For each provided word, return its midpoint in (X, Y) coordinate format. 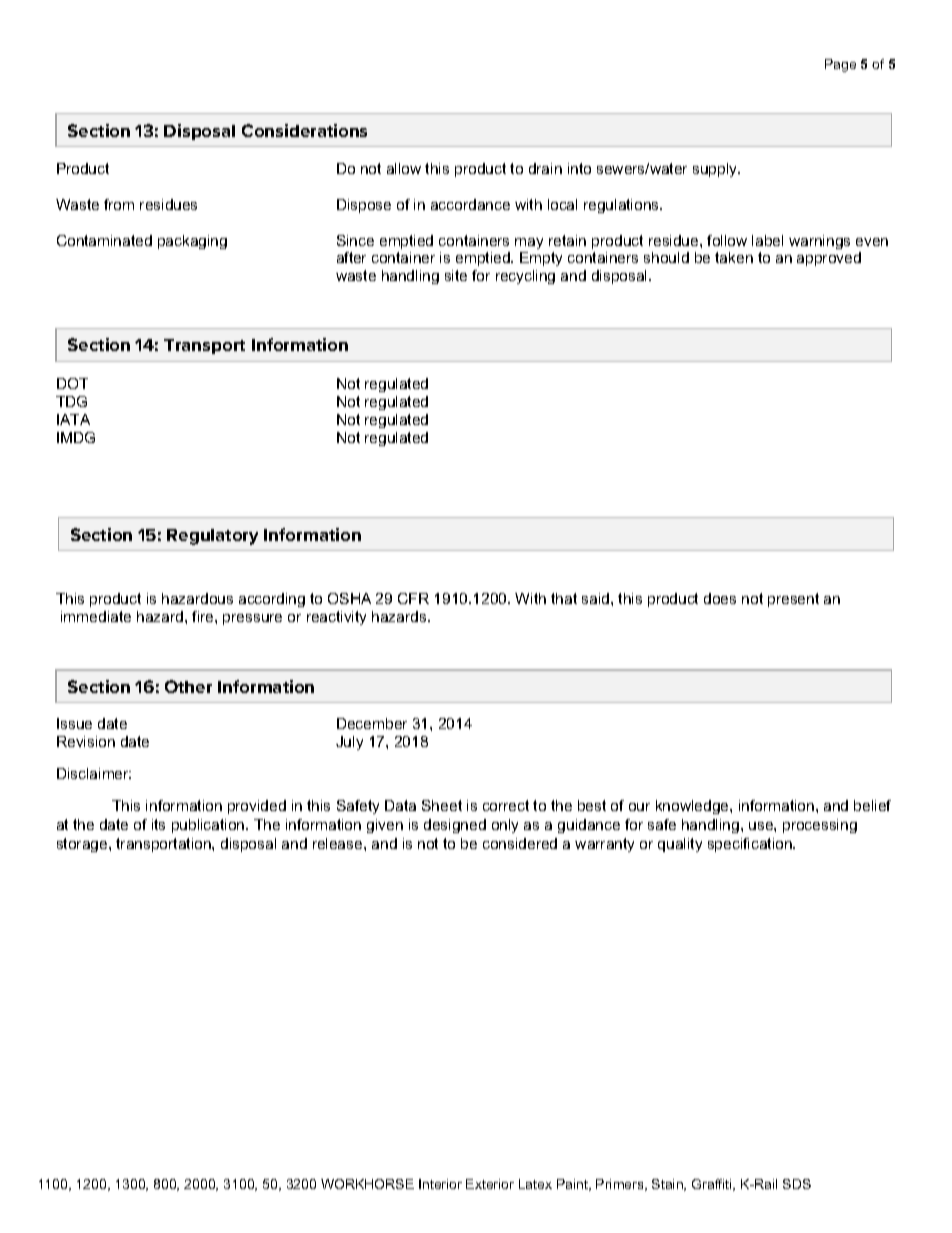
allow (404, 168)
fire (204, 616)
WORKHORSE (367, 1184)
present (793, 600)
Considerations (304, 130)
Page (840, 65)
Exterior (490, 1184)
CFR (413, 598)
